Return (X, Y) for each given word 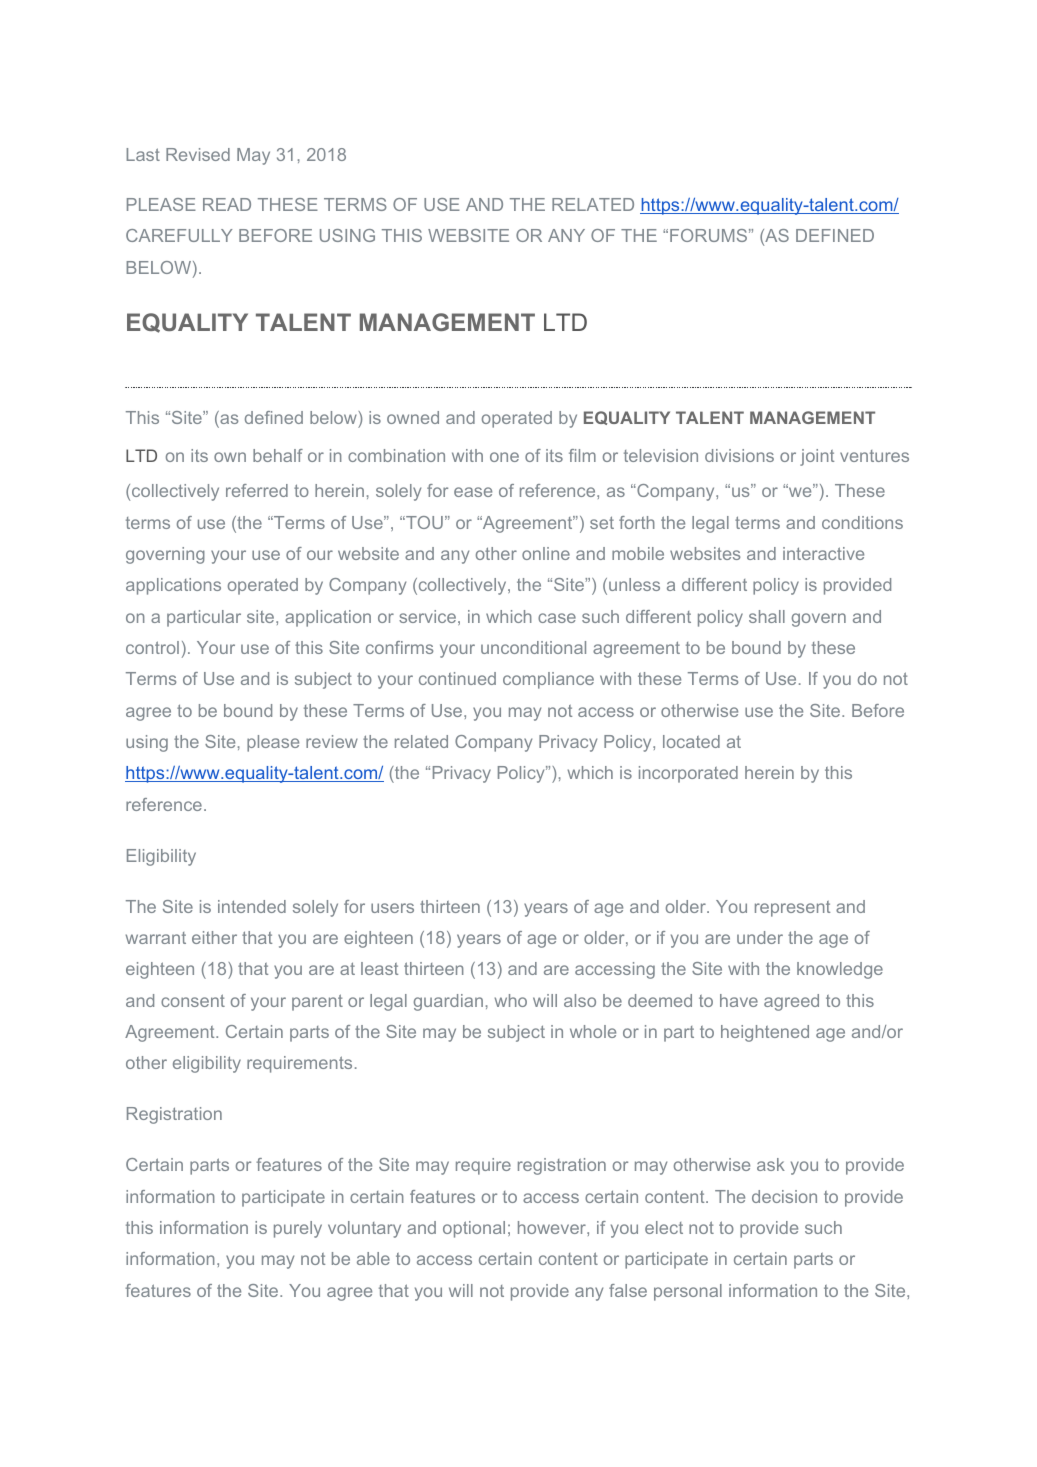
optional (474, 1229)
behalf (278, 455)
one (504, 457)
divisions (739, 455)
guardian (448, 1002)
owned (413, 417)
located (691, 741)
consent (193, 1000)
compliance (548, 680)
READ (227, 204)
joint (817, 457)
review (332, 741)
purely (298, 1229)
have (739, 1000)
